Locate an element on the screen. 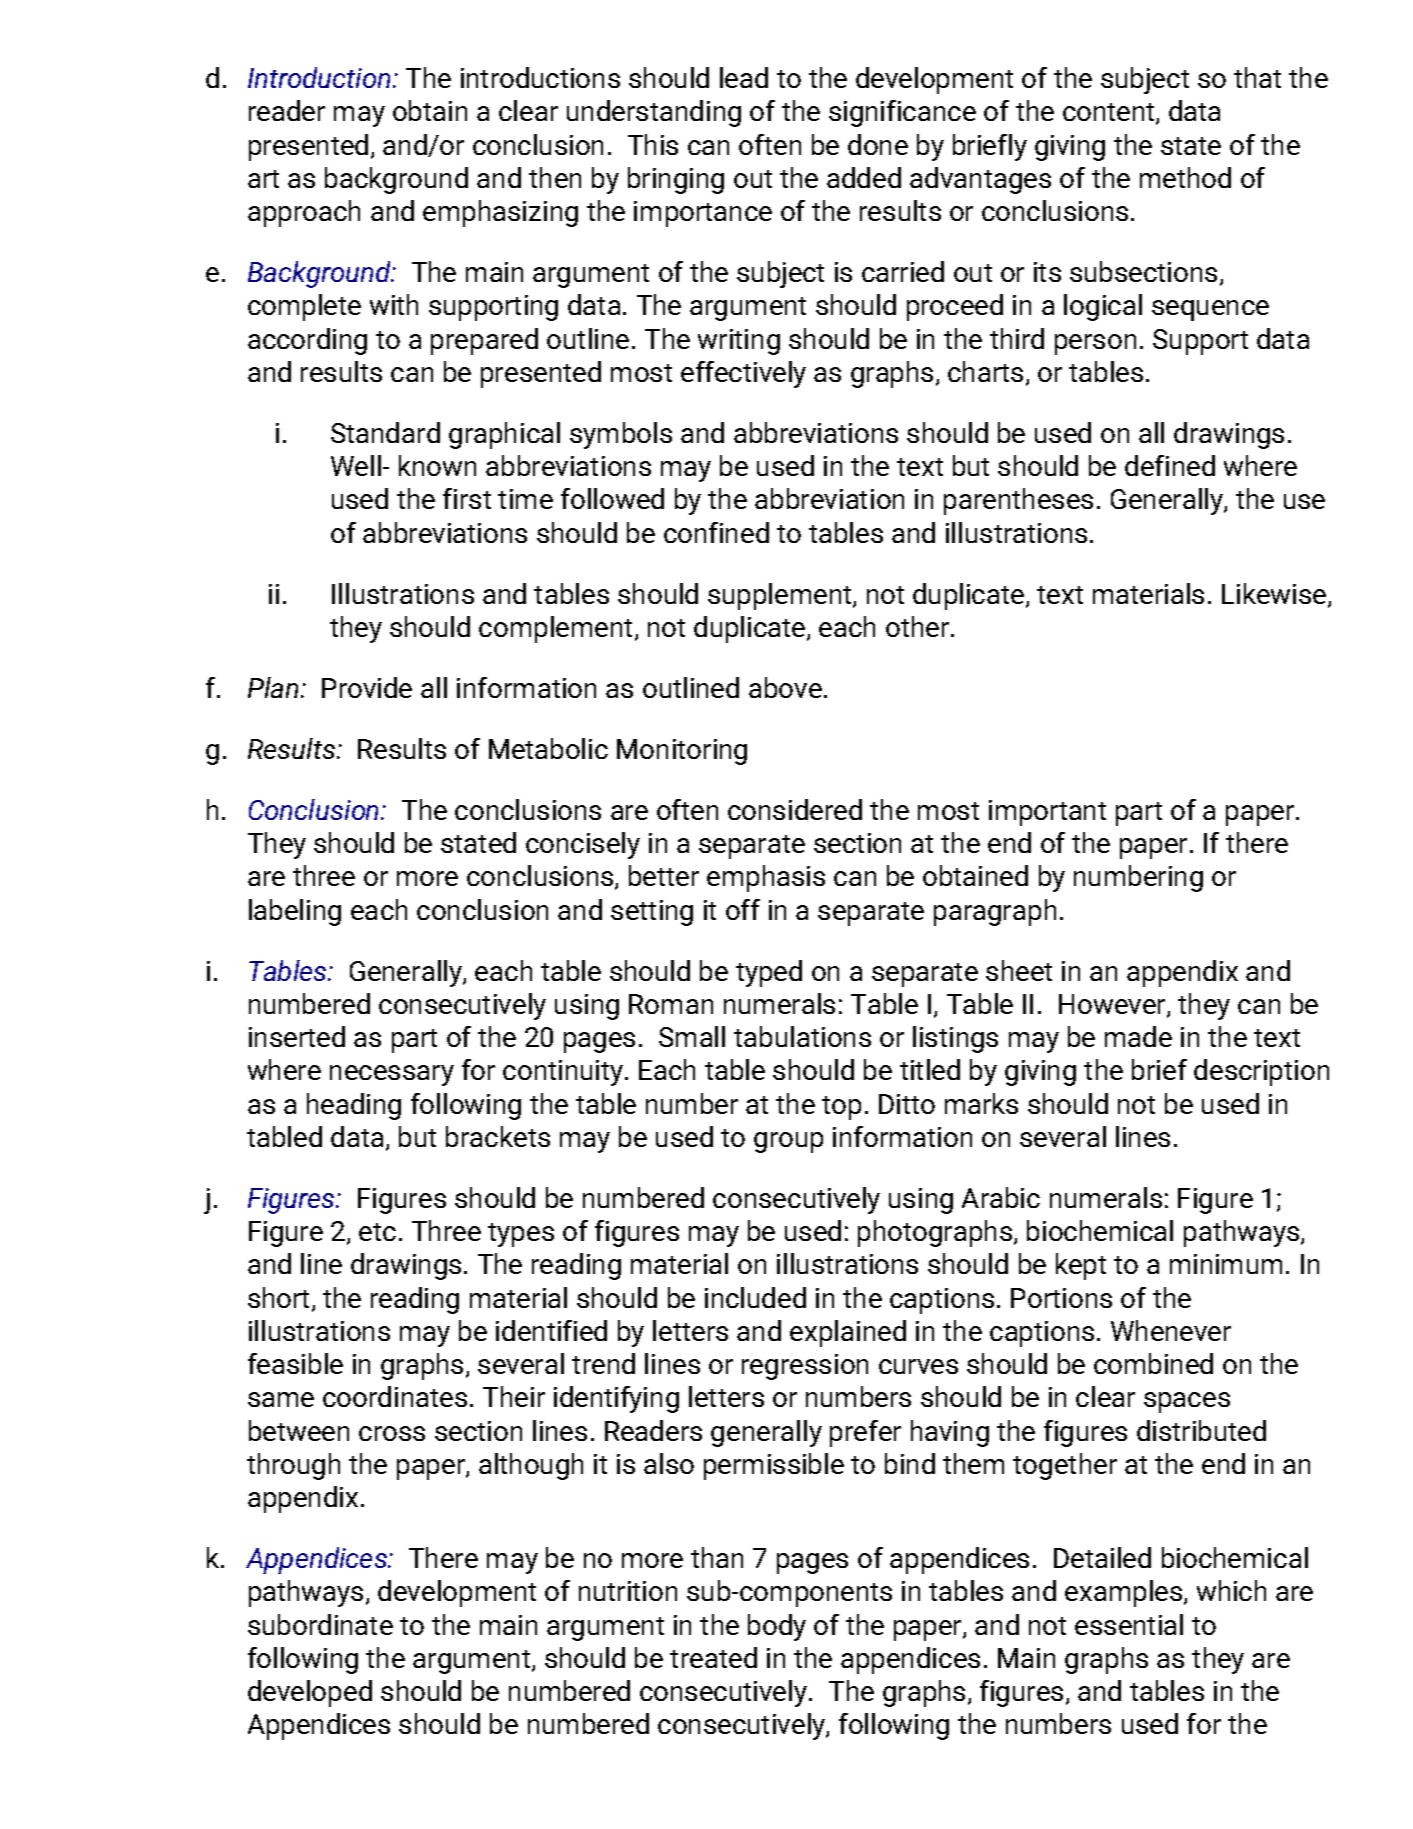  subordinate is located at coordinates (320, 1624).
